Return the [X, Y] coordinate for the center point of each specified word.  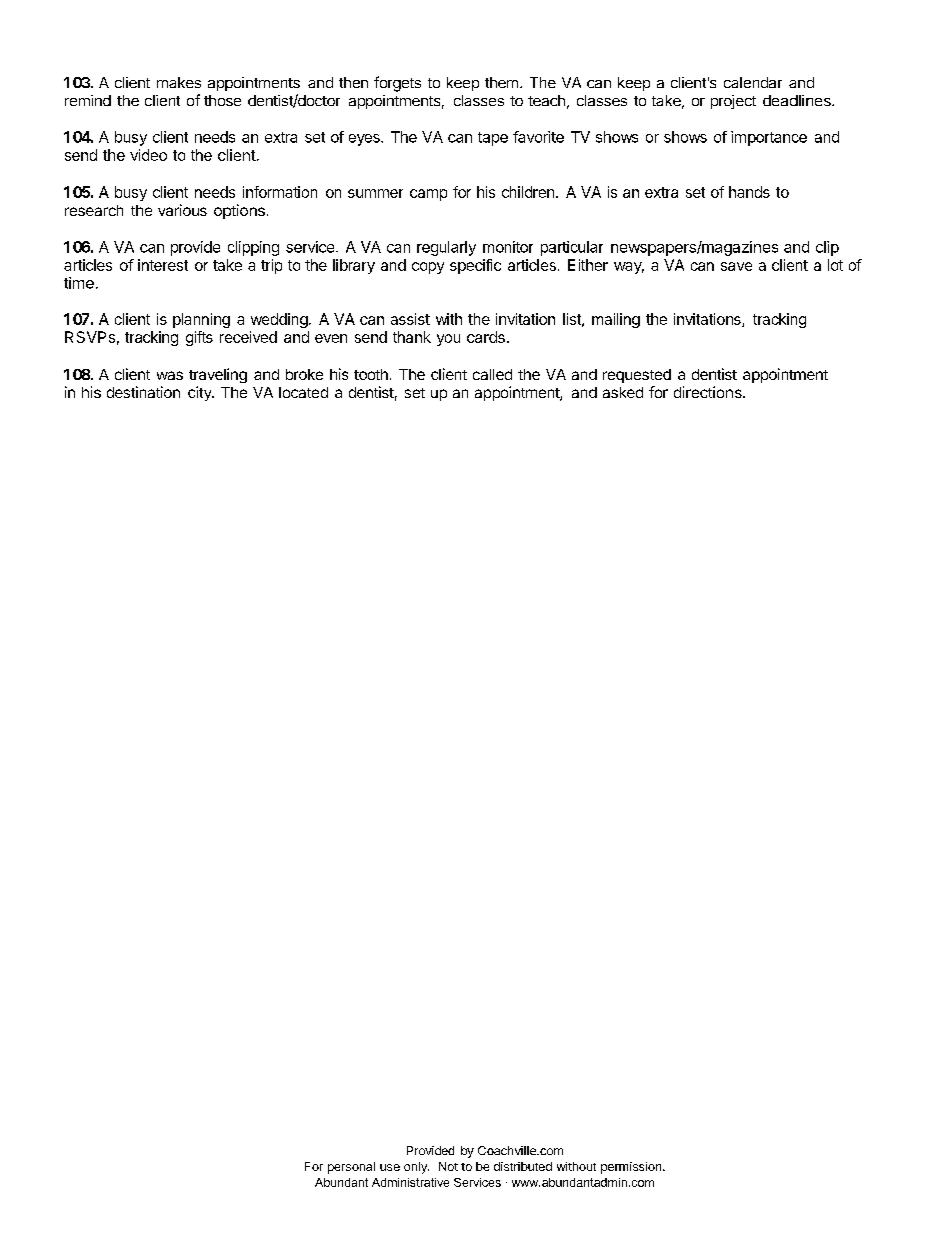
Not [448, 1166]
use [390, 1167]
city [200, 393]
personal [351, 1168]
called [492, 374]
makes [179, 82]
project [733, 102]
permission [632, 1168]
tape [493, 139]
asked [623, 392]
